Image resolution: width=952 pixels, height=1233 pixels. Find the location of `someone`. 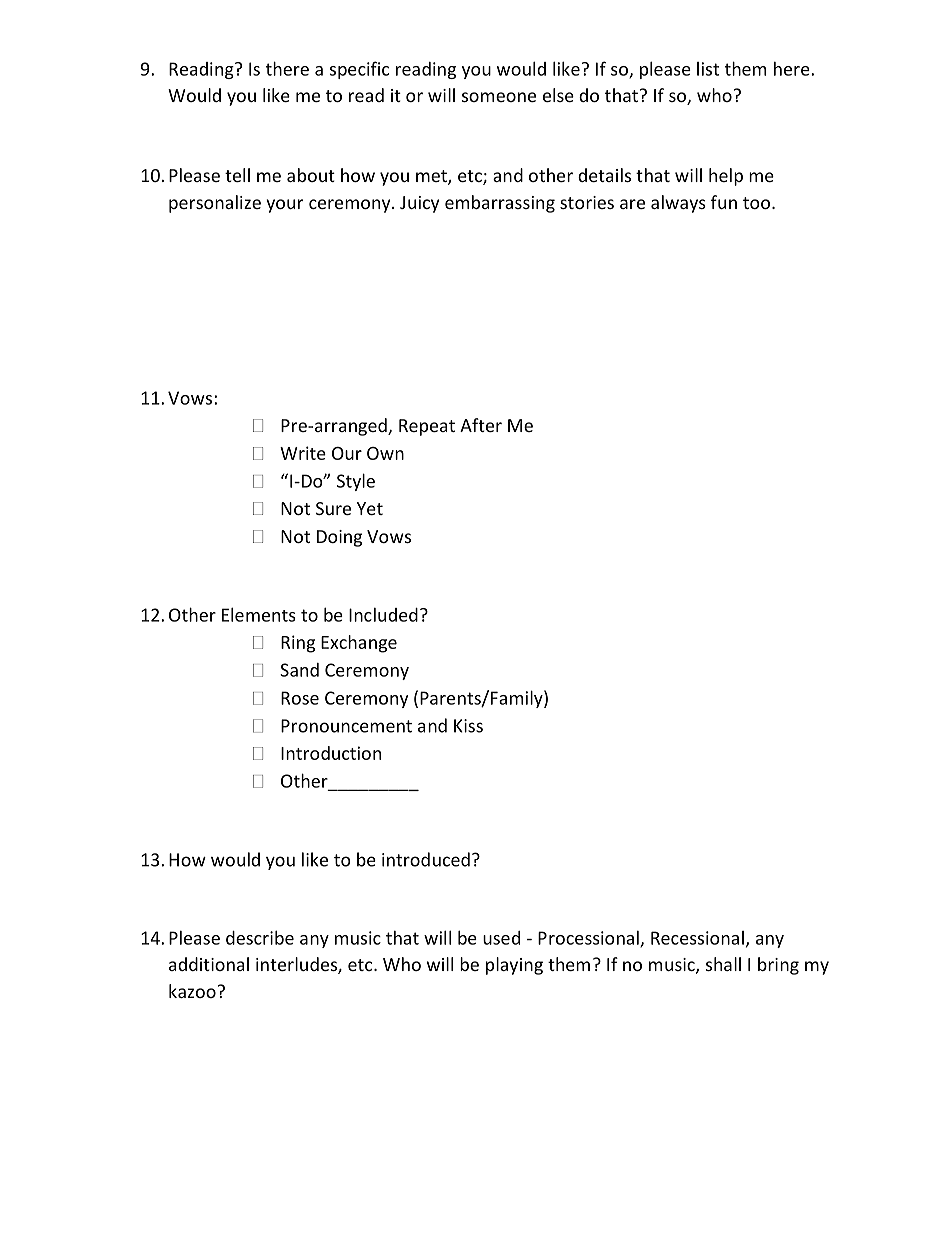

someone is located at coordinates (499, 97).
